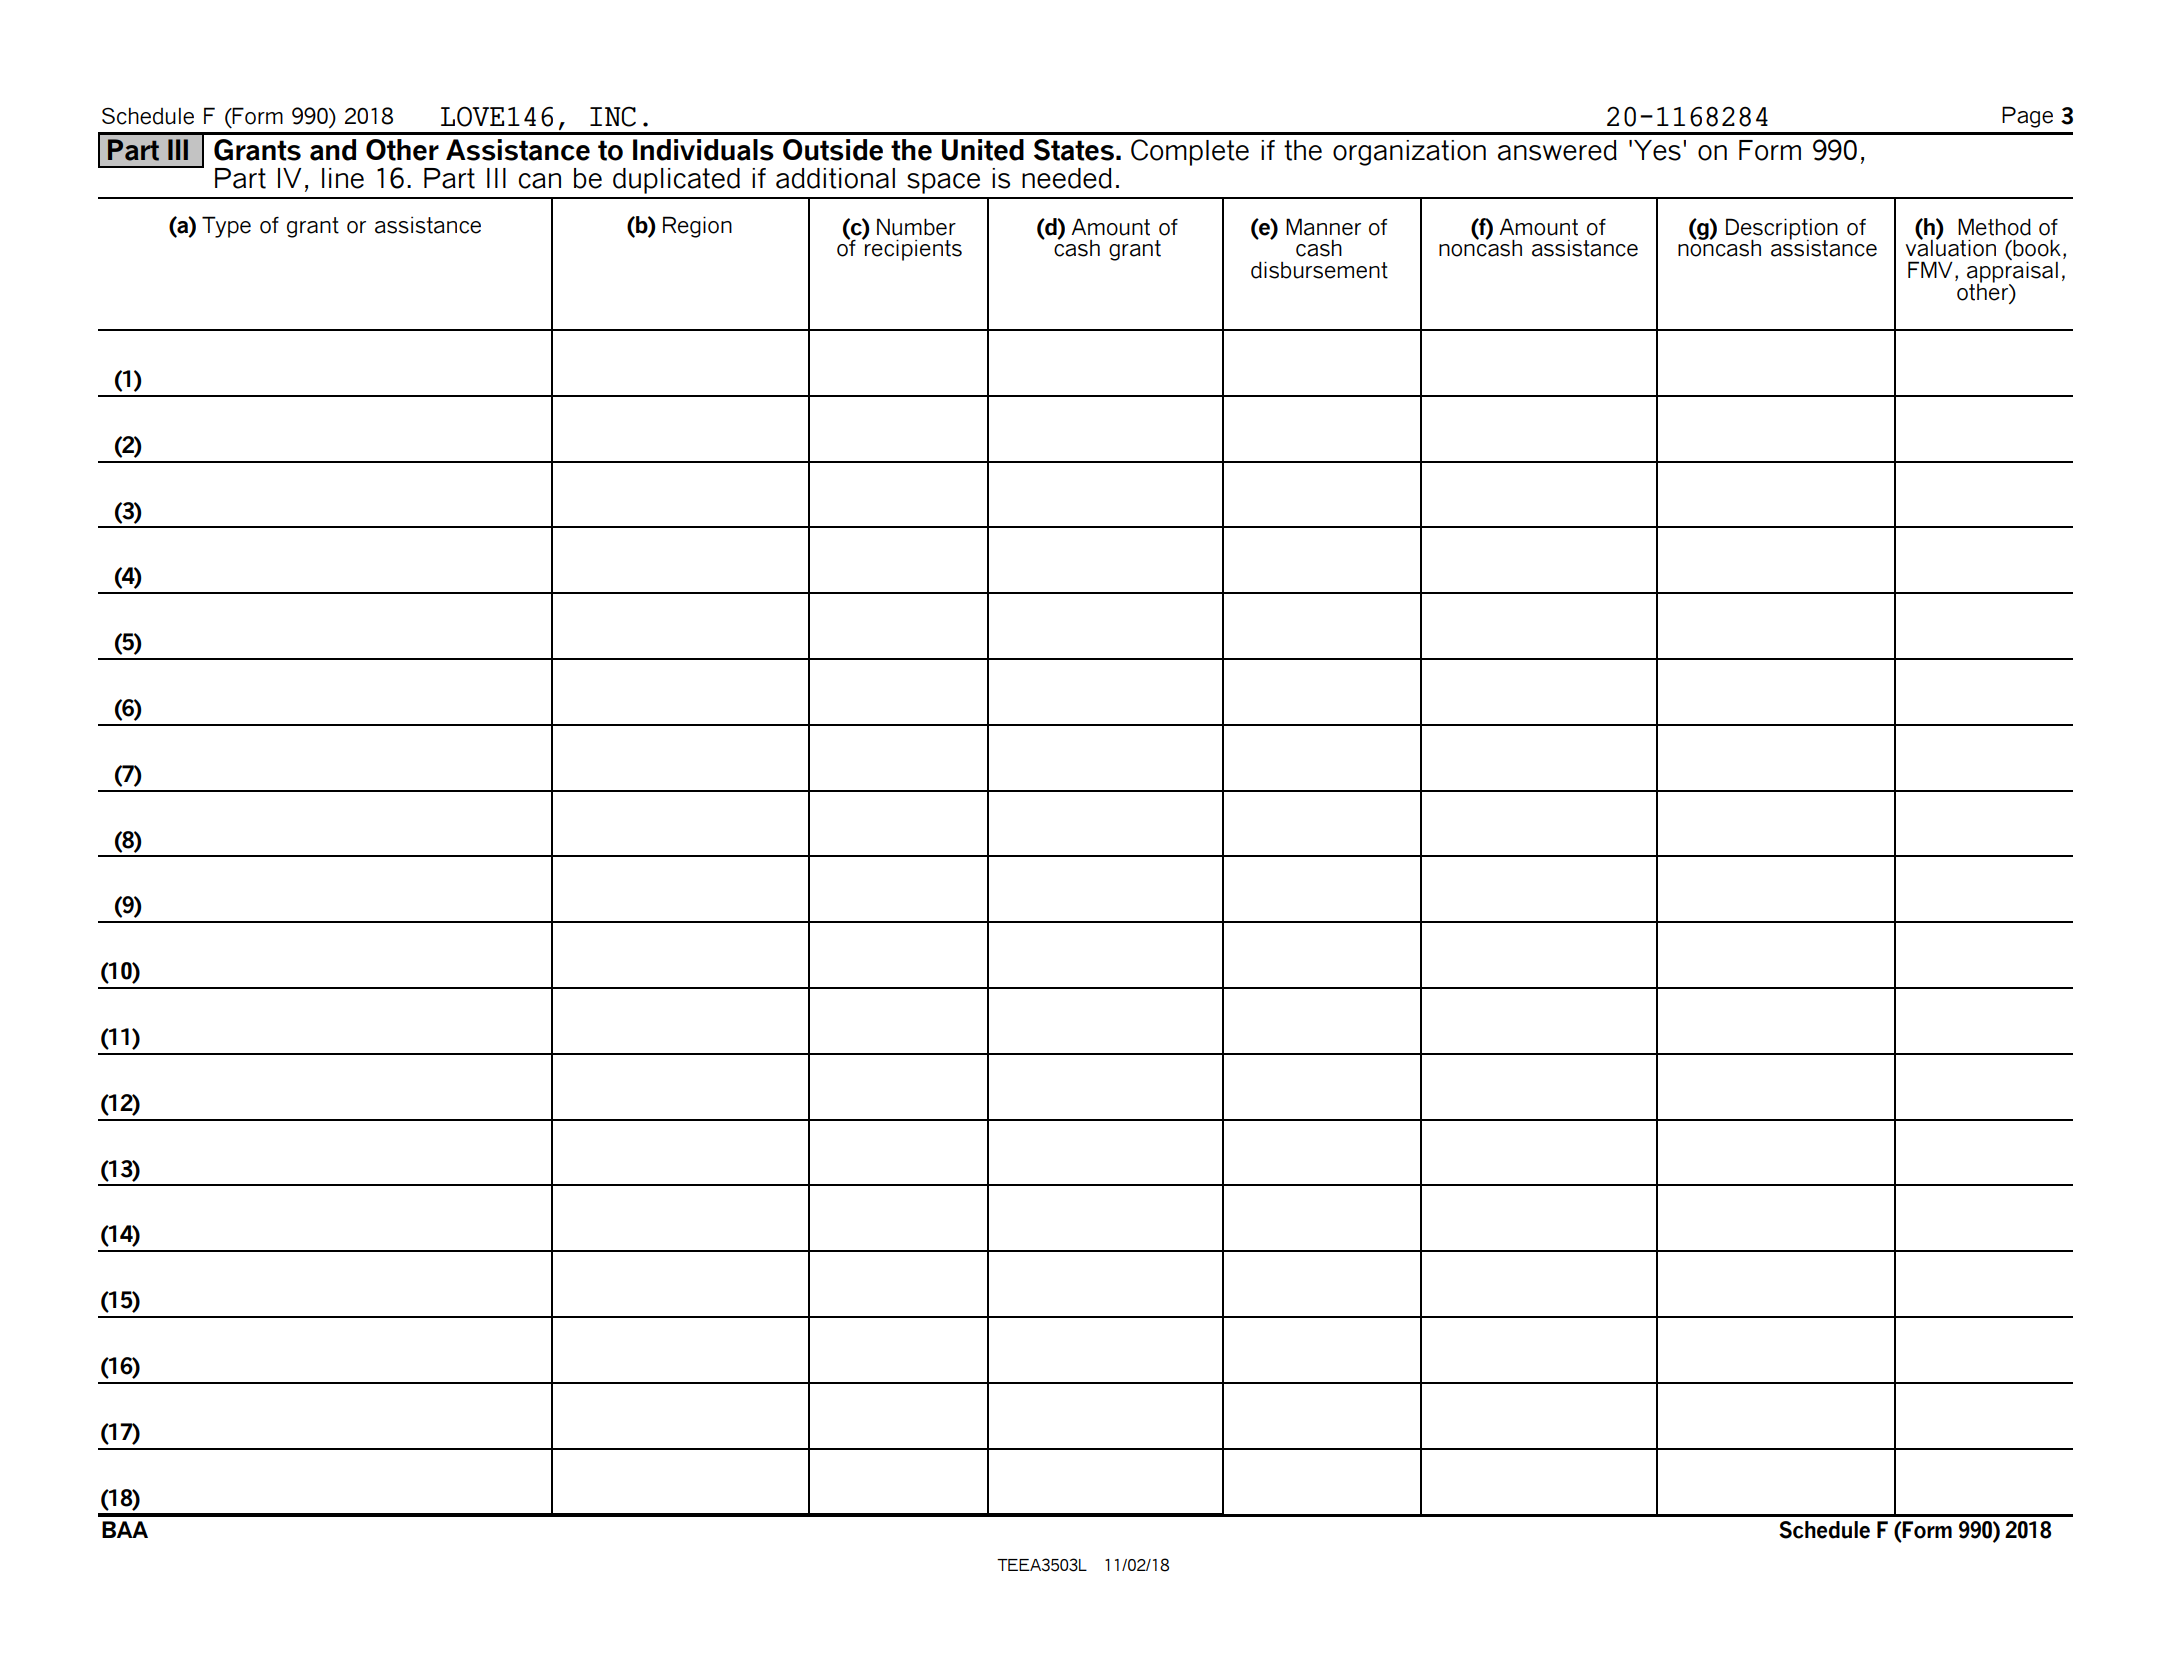  Describe the element at coordinates (697, 227) in the image. I see `Region` at that location.
